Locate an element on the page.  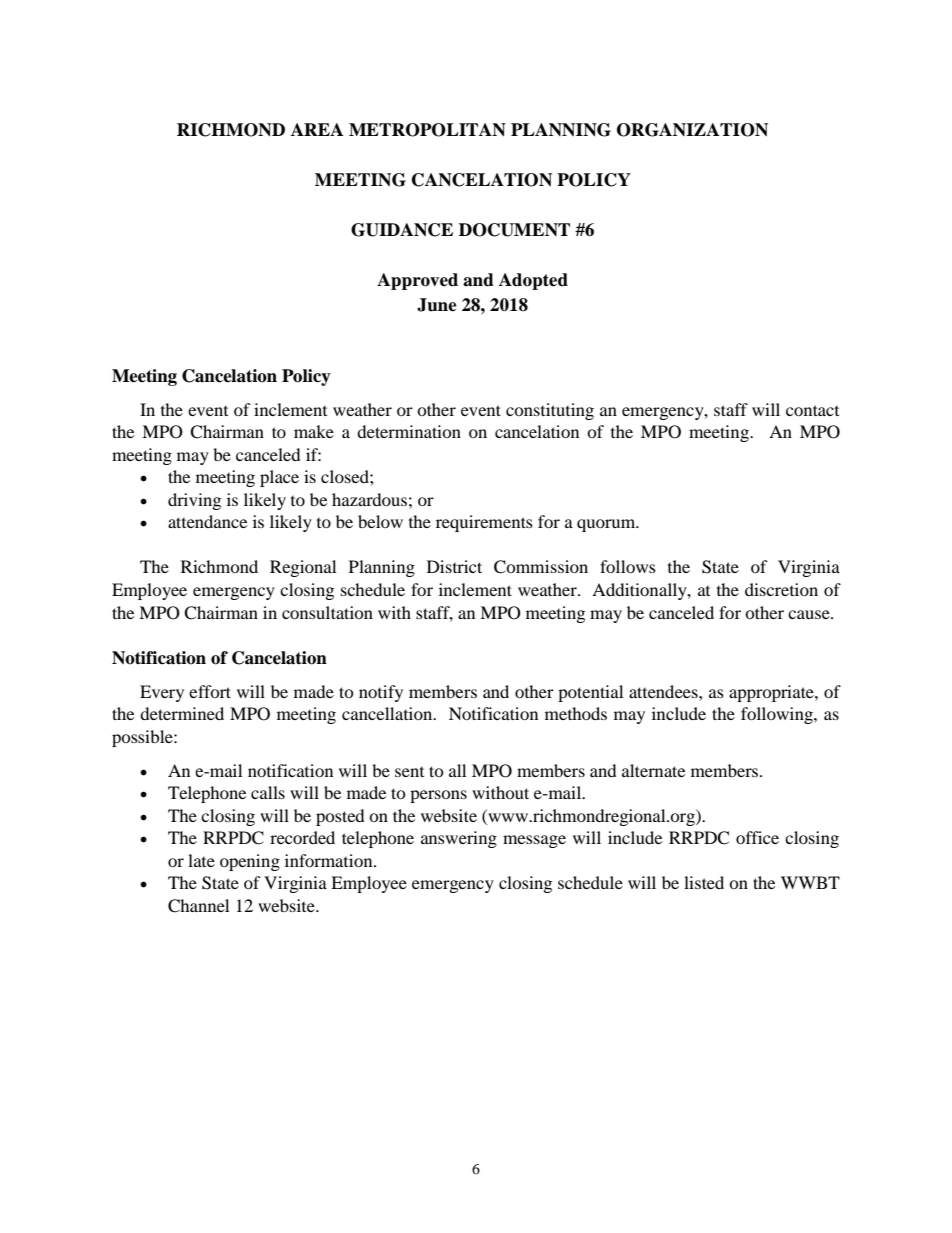
quorum is located at coordinates (607, 525).
